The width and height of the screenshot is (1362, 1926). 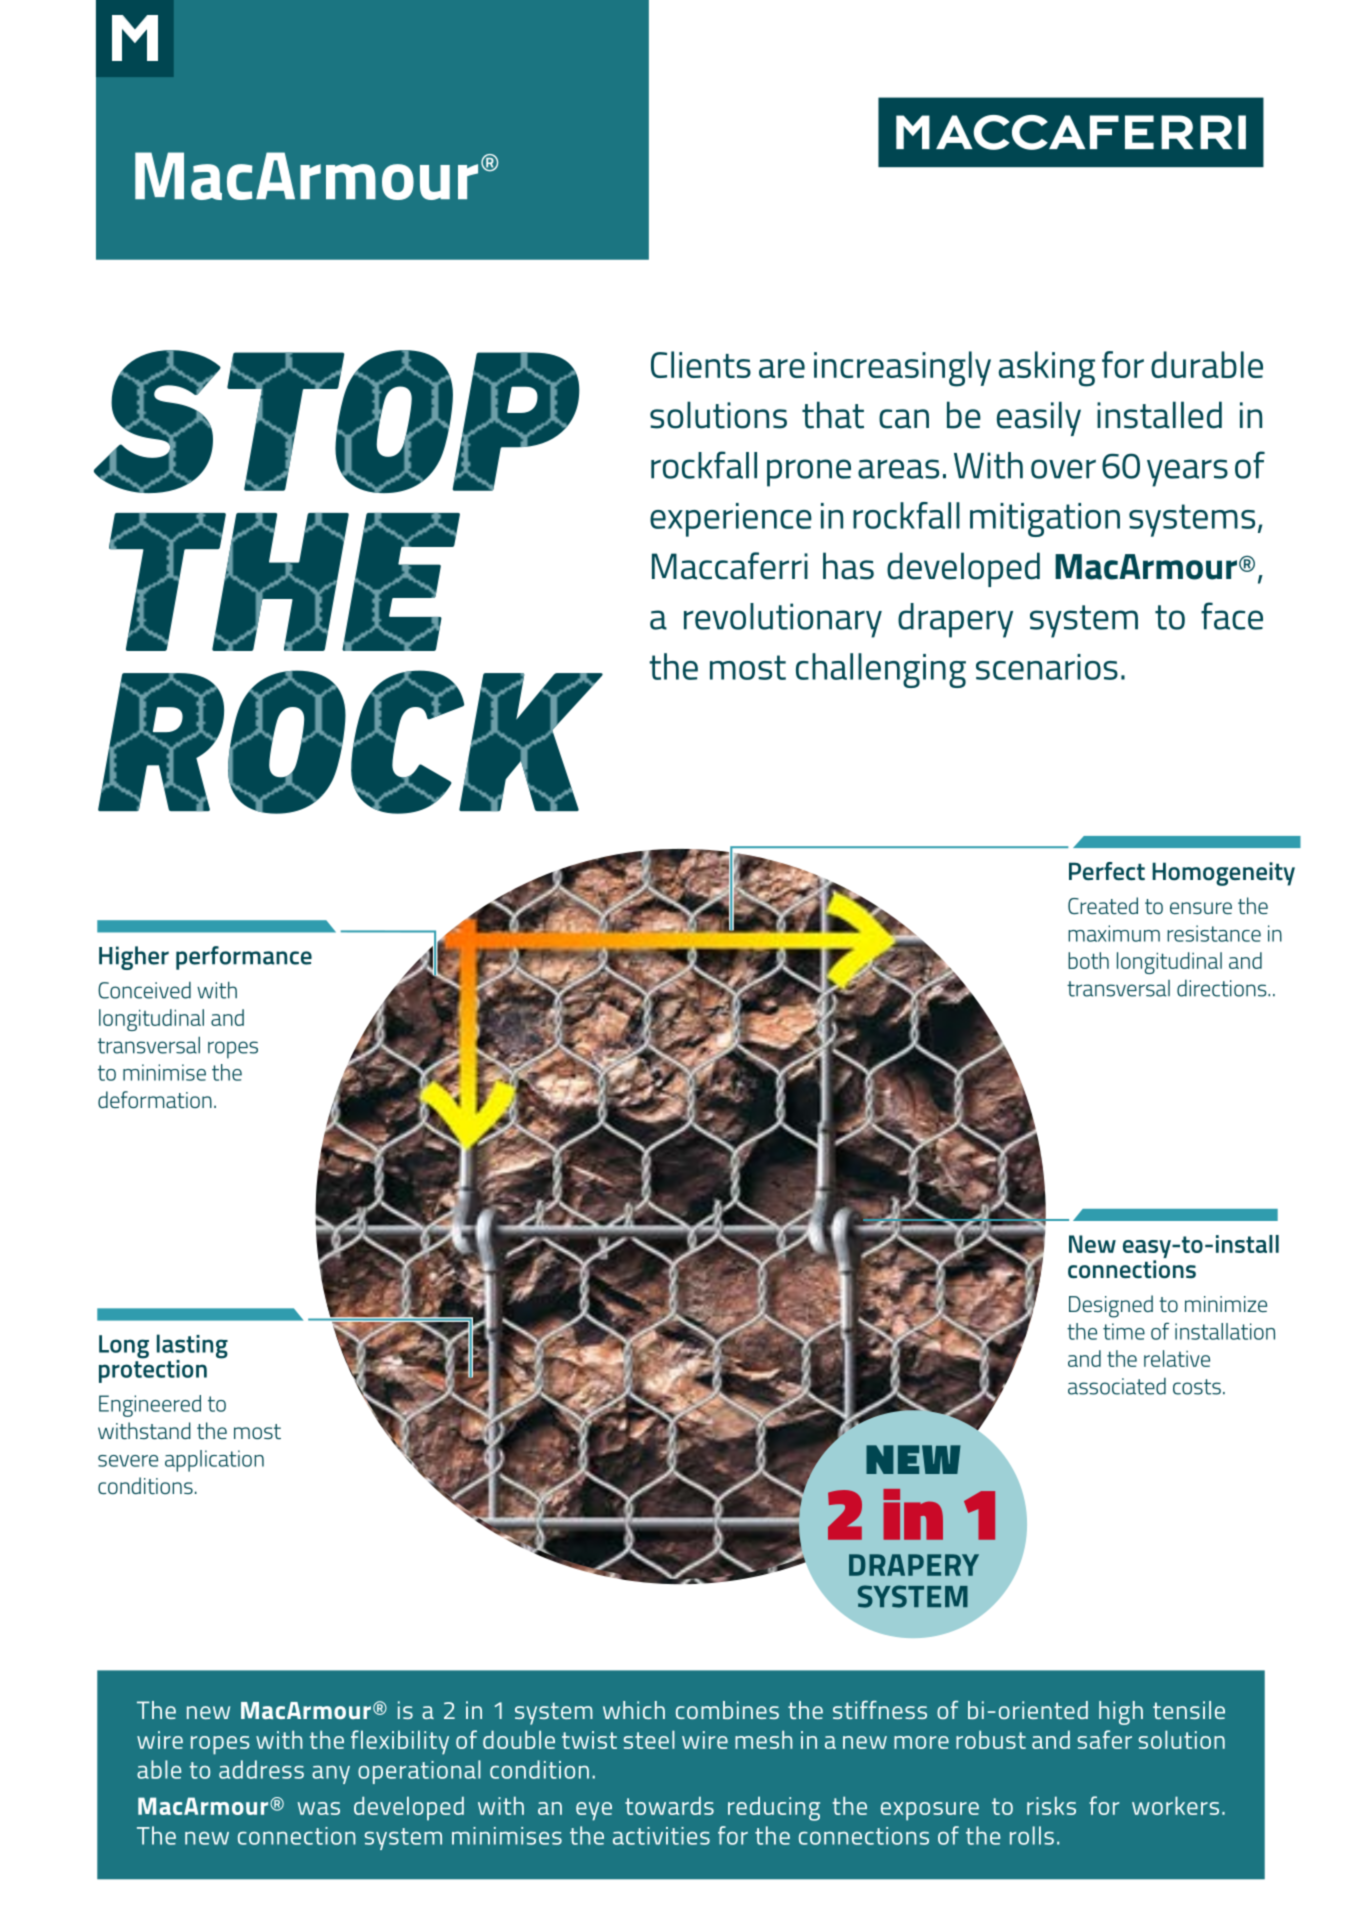 I want to click on scenarios, so click(x=1047, y=667).
